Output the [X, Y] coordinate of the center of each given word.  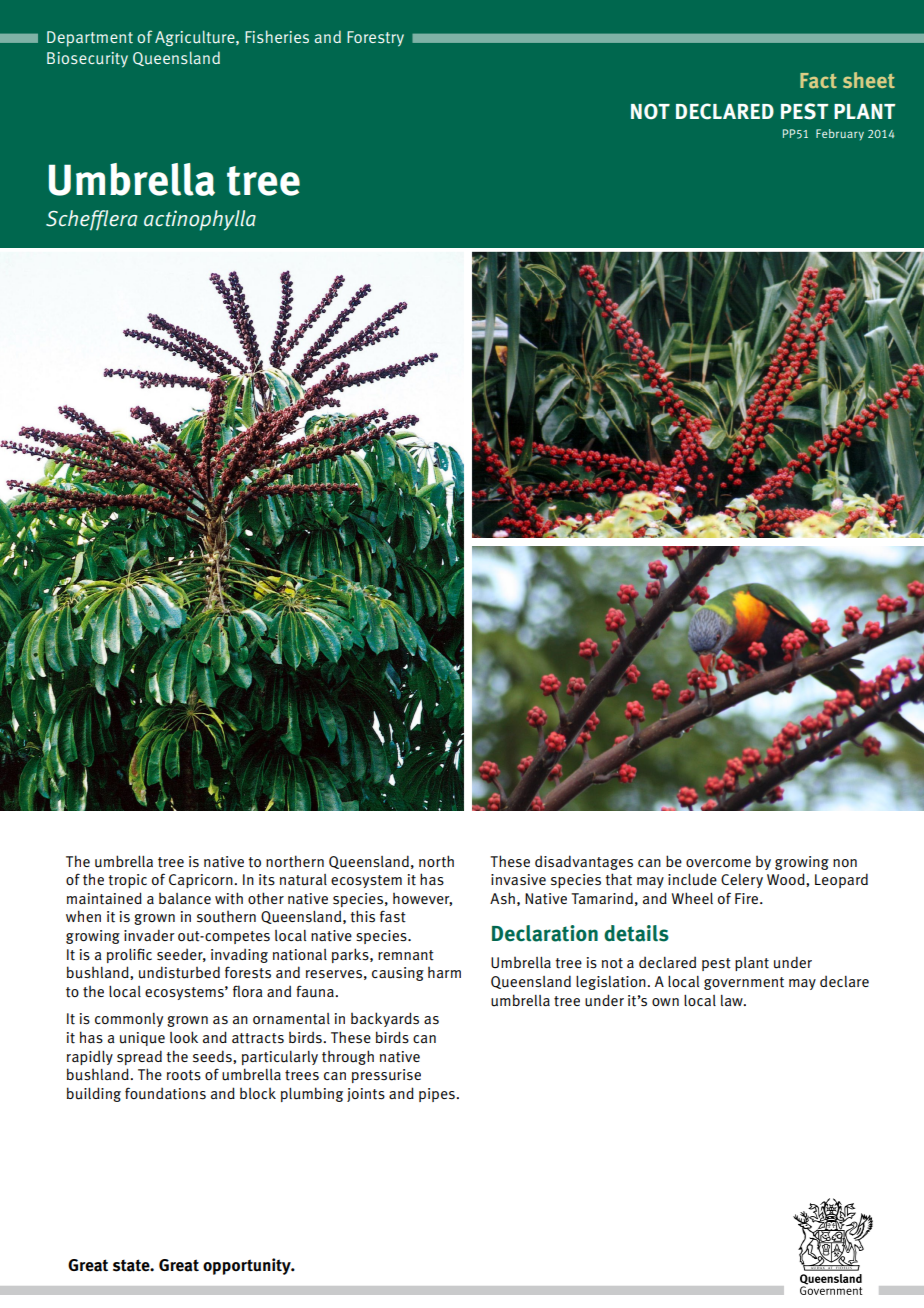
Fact [818, 81]
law [733, 1000]
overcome [718, 863]
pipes [437, 1095]
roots [184, 1075]
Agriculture [196, 38]
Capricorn [201, 881]
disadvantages [584, 862]
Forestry [375, 39]
